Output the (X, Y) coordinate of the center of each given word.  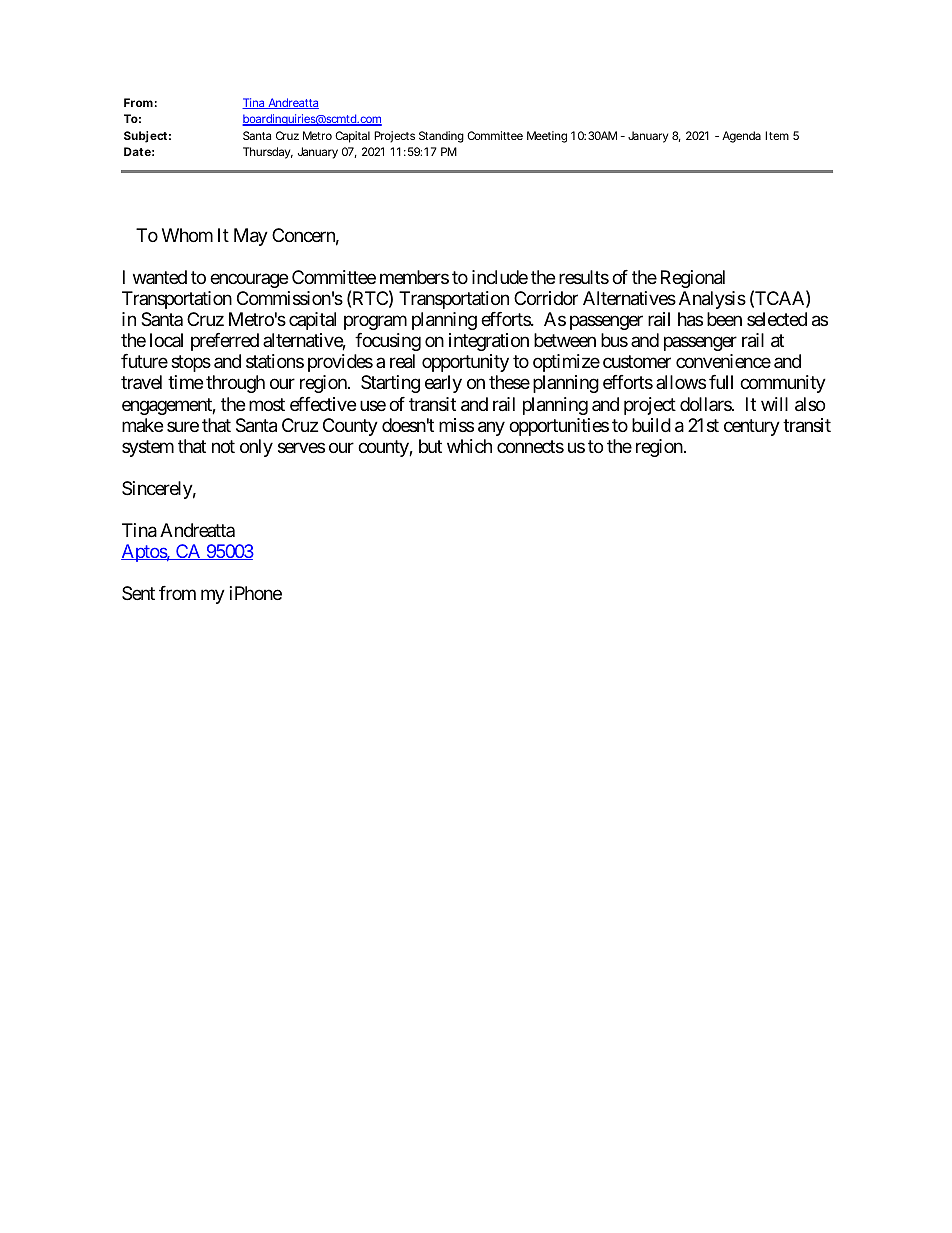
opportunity (465, 363)
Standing (441, 137)
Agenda (741, 137)
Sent (138, 593)
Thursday (268, 153)
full (721, 382)
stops (191, 364)
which (469, 446)
